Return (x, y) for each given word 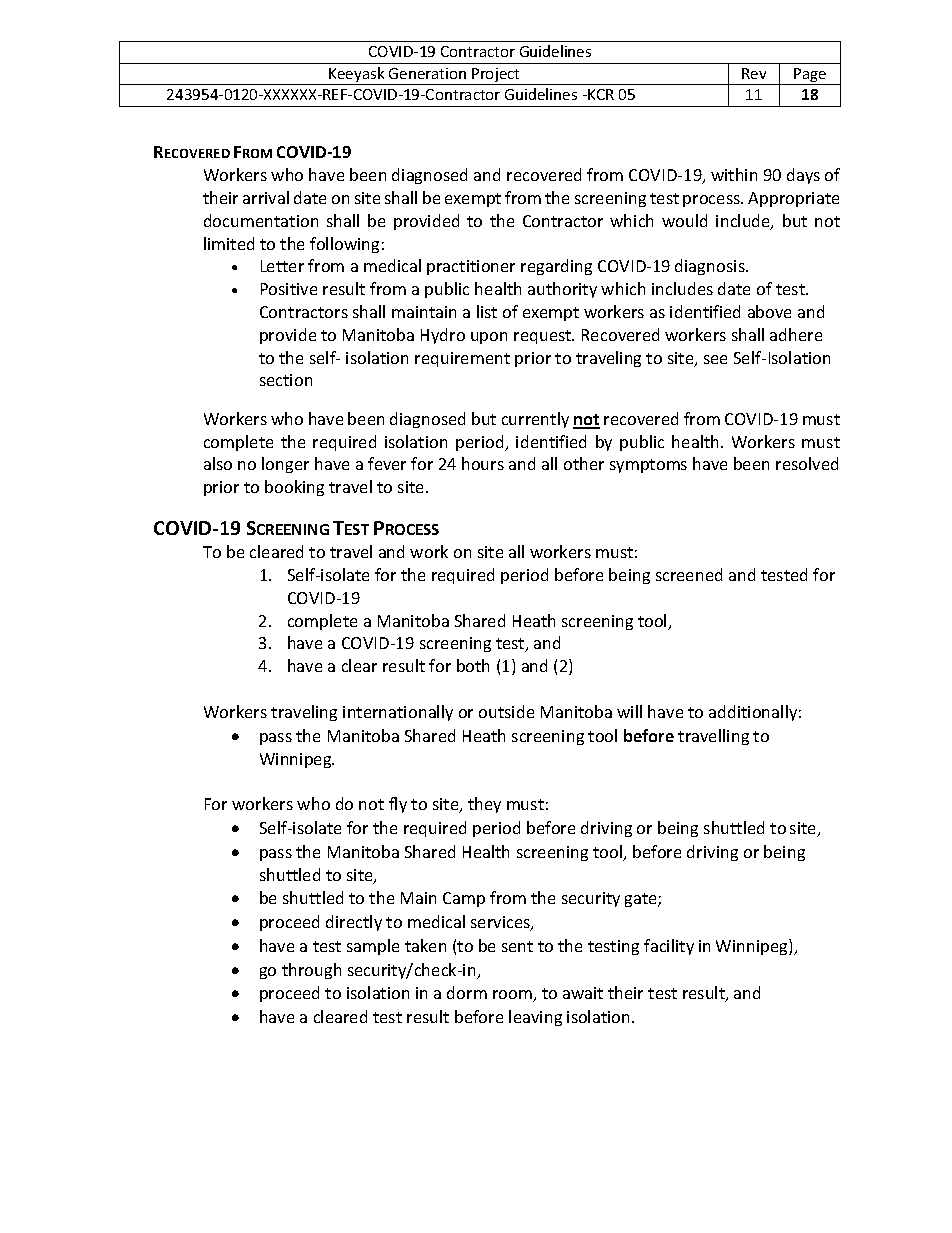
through (311, 971)
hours (483, 463)
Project (496, 76)
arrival (266, 197)
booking (294, 488)
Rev (754, 73)
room (513, 996)
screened (689, 574)
